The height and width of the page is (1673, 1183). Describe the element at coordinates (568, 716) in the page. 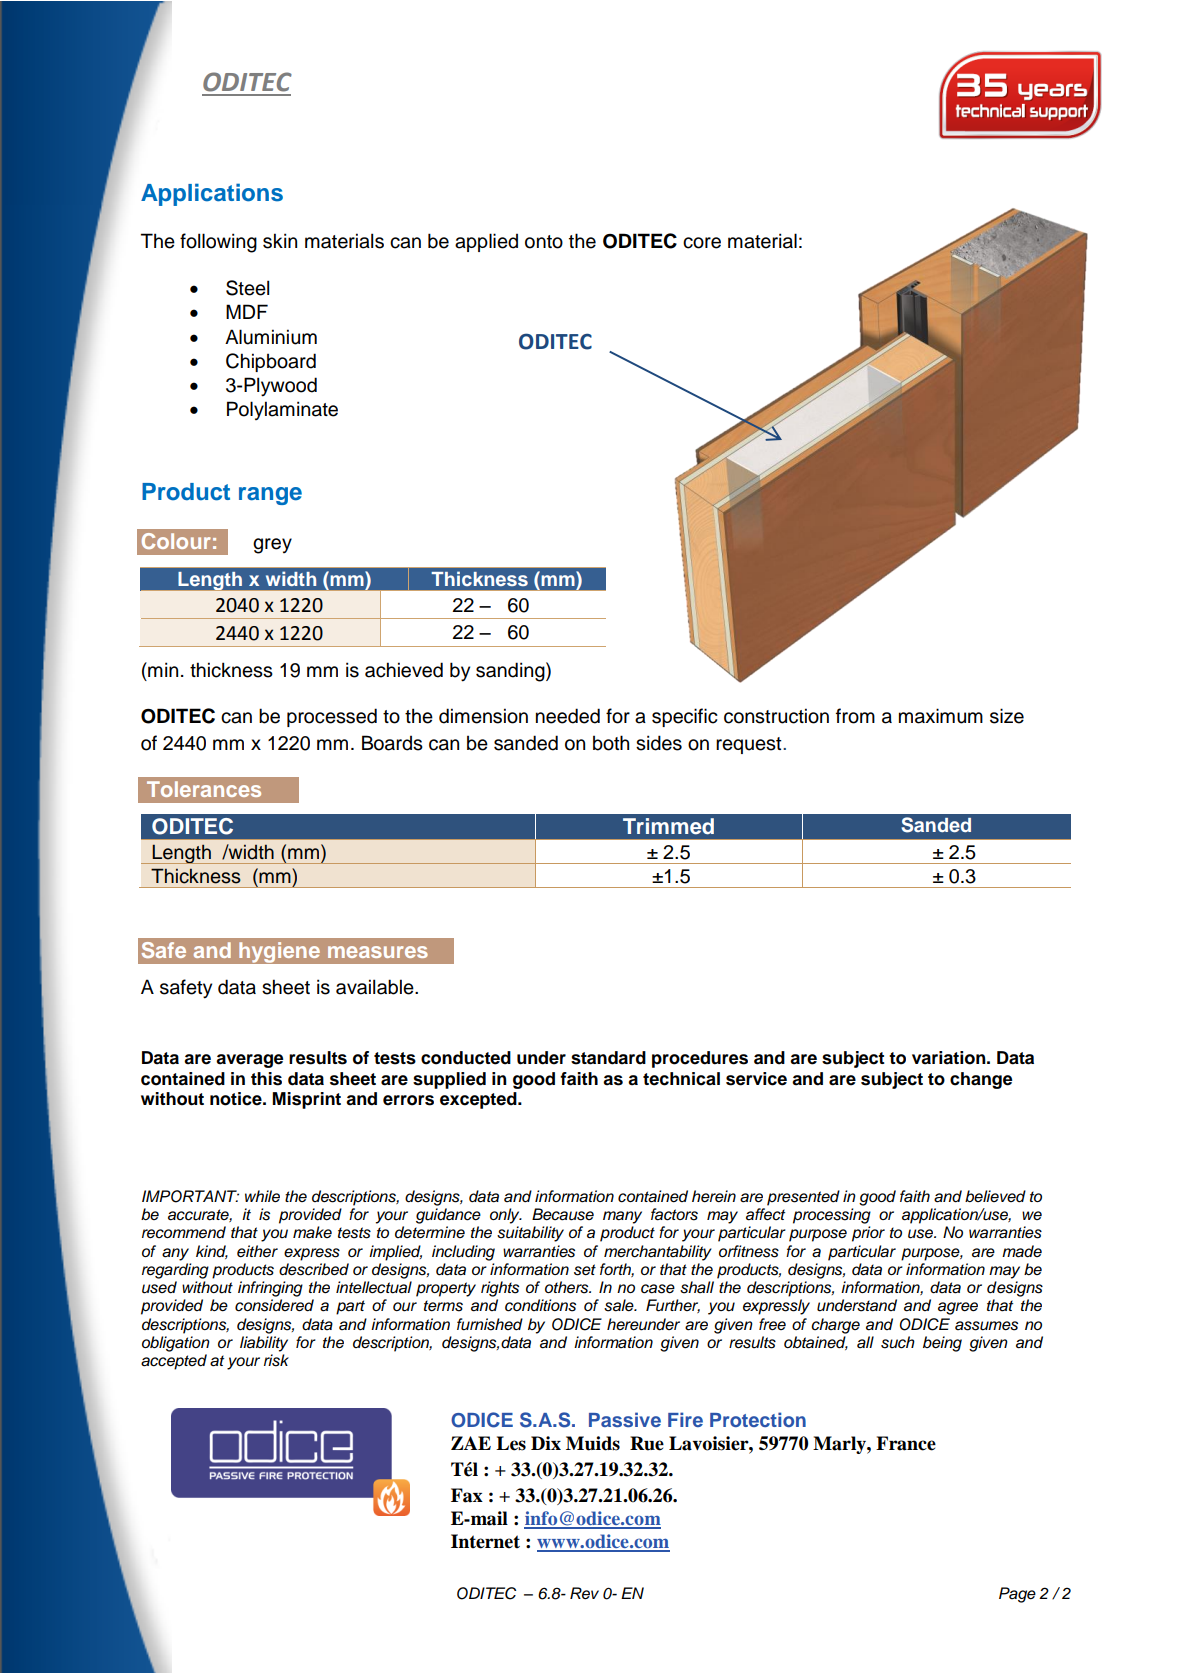

I see `needed` at that location.
